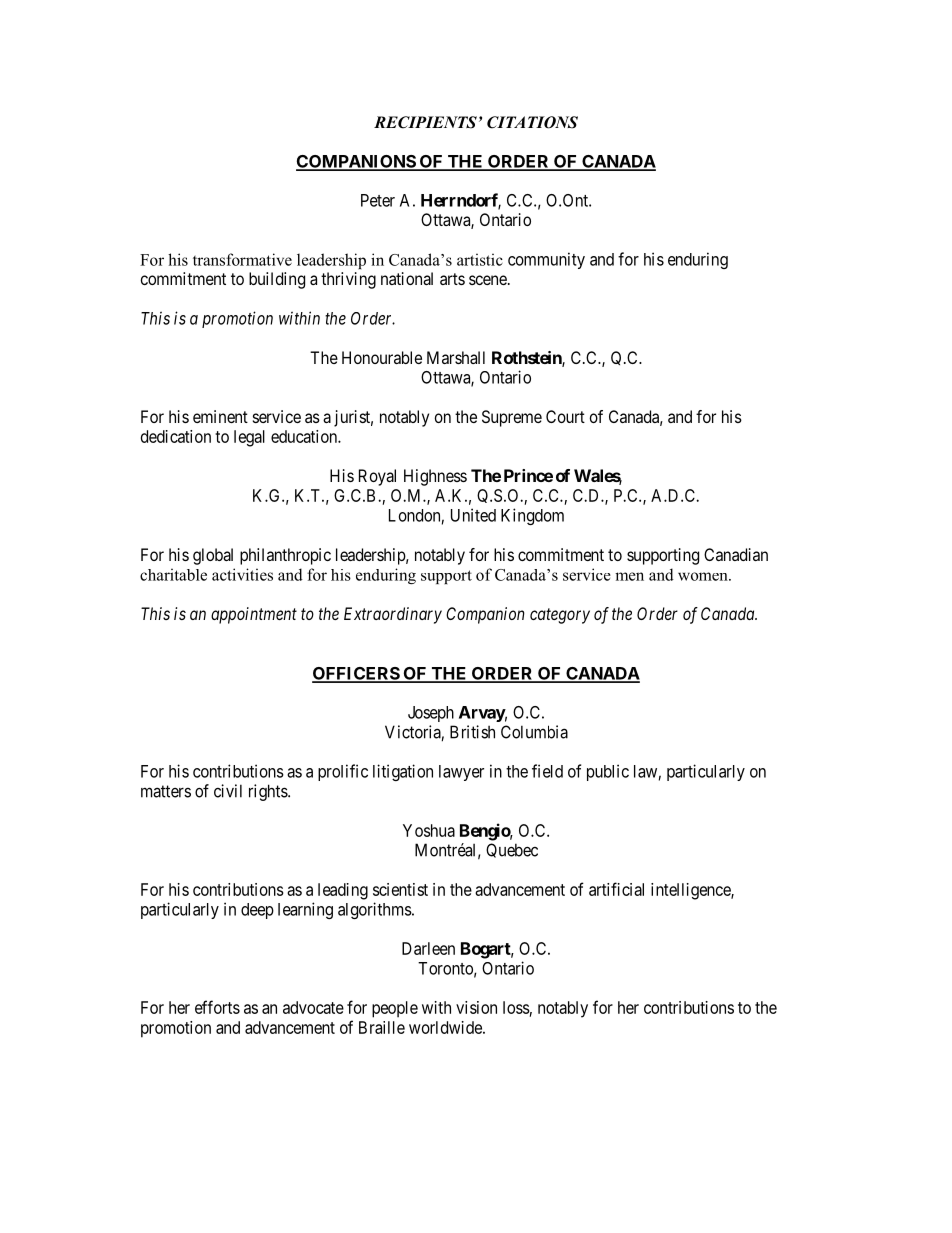  Describe the element at coordinates (242, 259) in the screenshot. I see `transformative` at that location.
